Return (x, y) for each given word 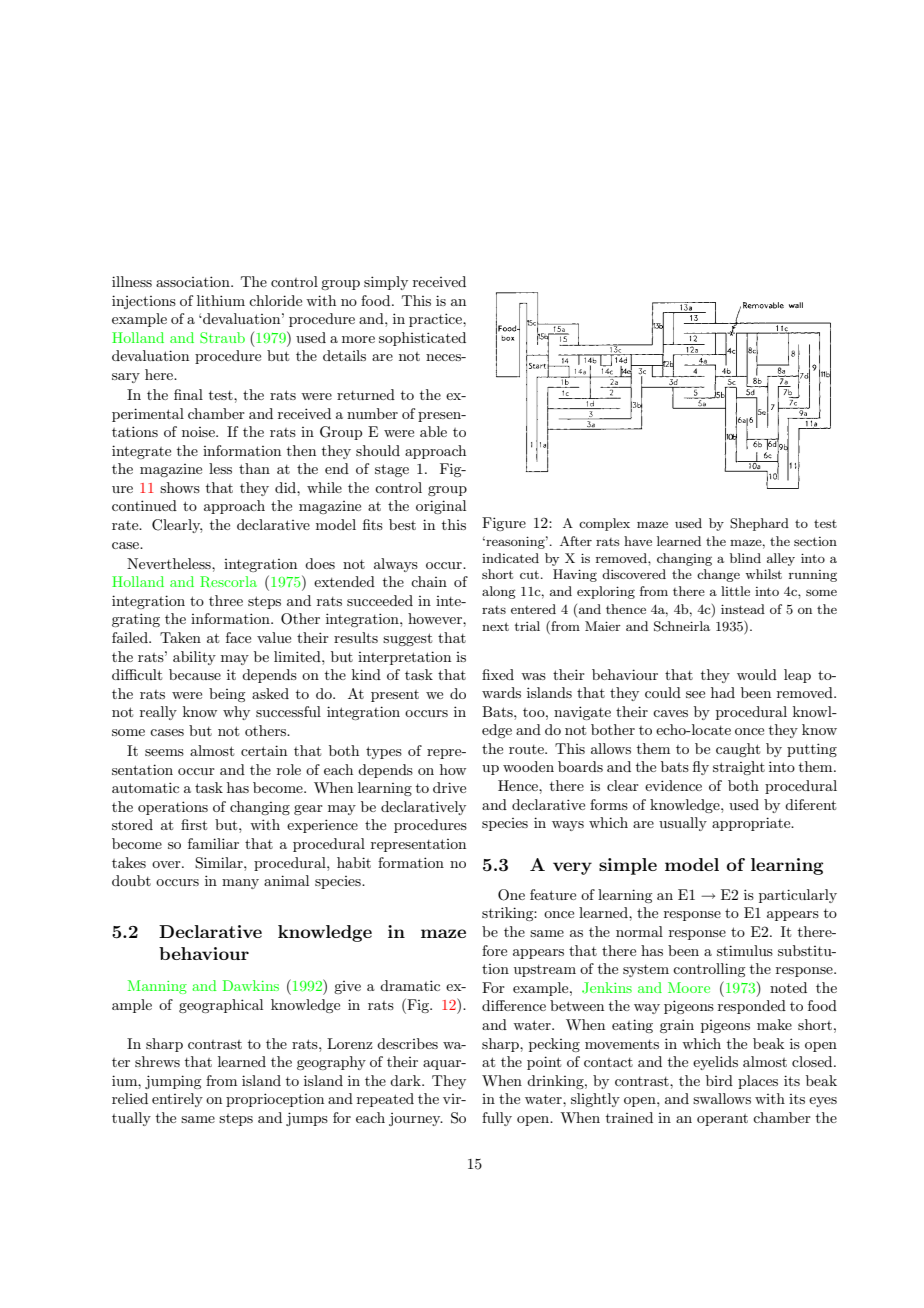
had (723, 692)
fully (497, 1119)
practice (436, 320)
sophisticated (422, 339)
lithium (221, 300)
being (227, 695)
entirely (177, 1100)
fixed (498, 674)
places (758, 1082)
